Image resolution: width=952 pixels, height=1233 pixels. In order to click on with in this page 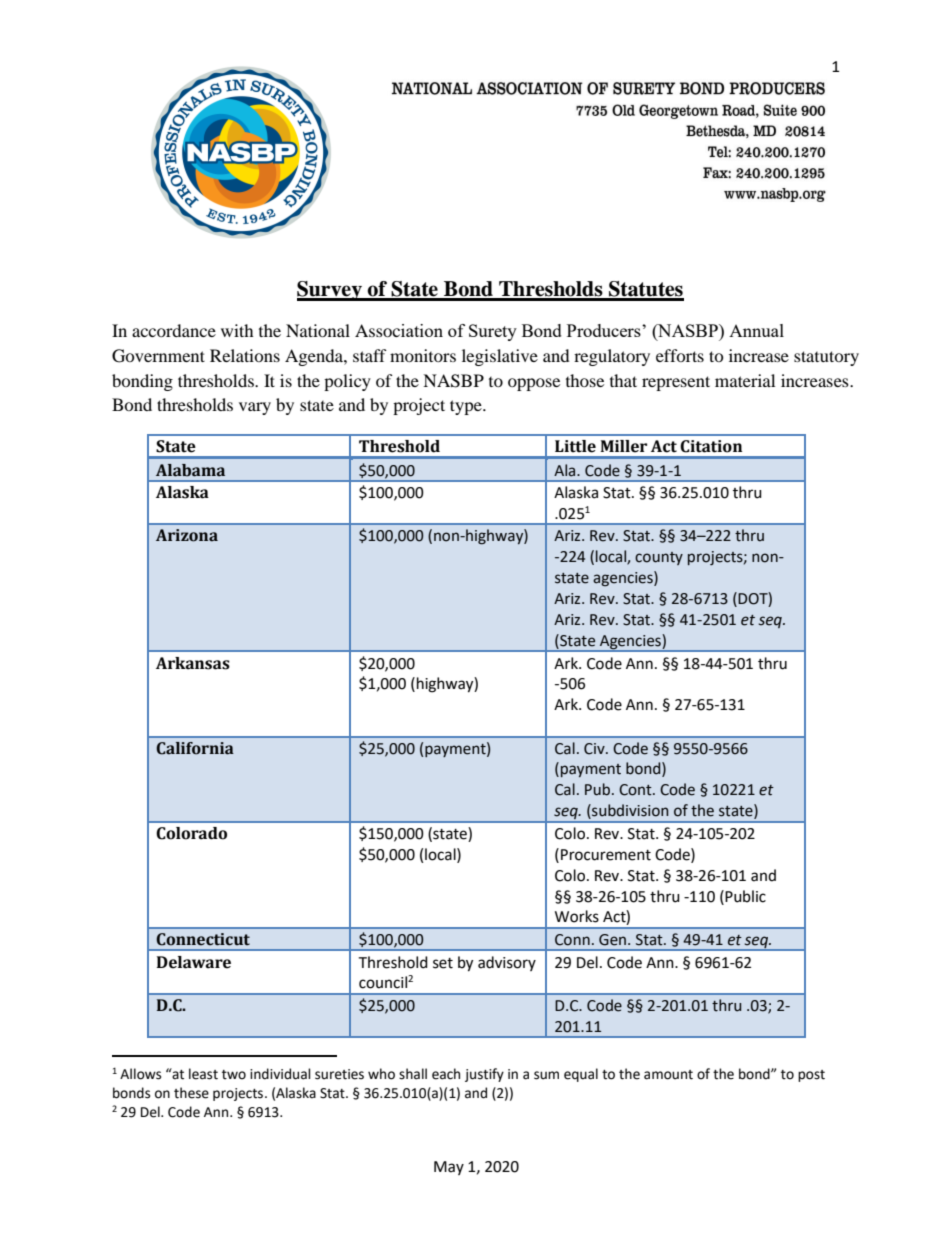, I will do `click(237, 330)`.
